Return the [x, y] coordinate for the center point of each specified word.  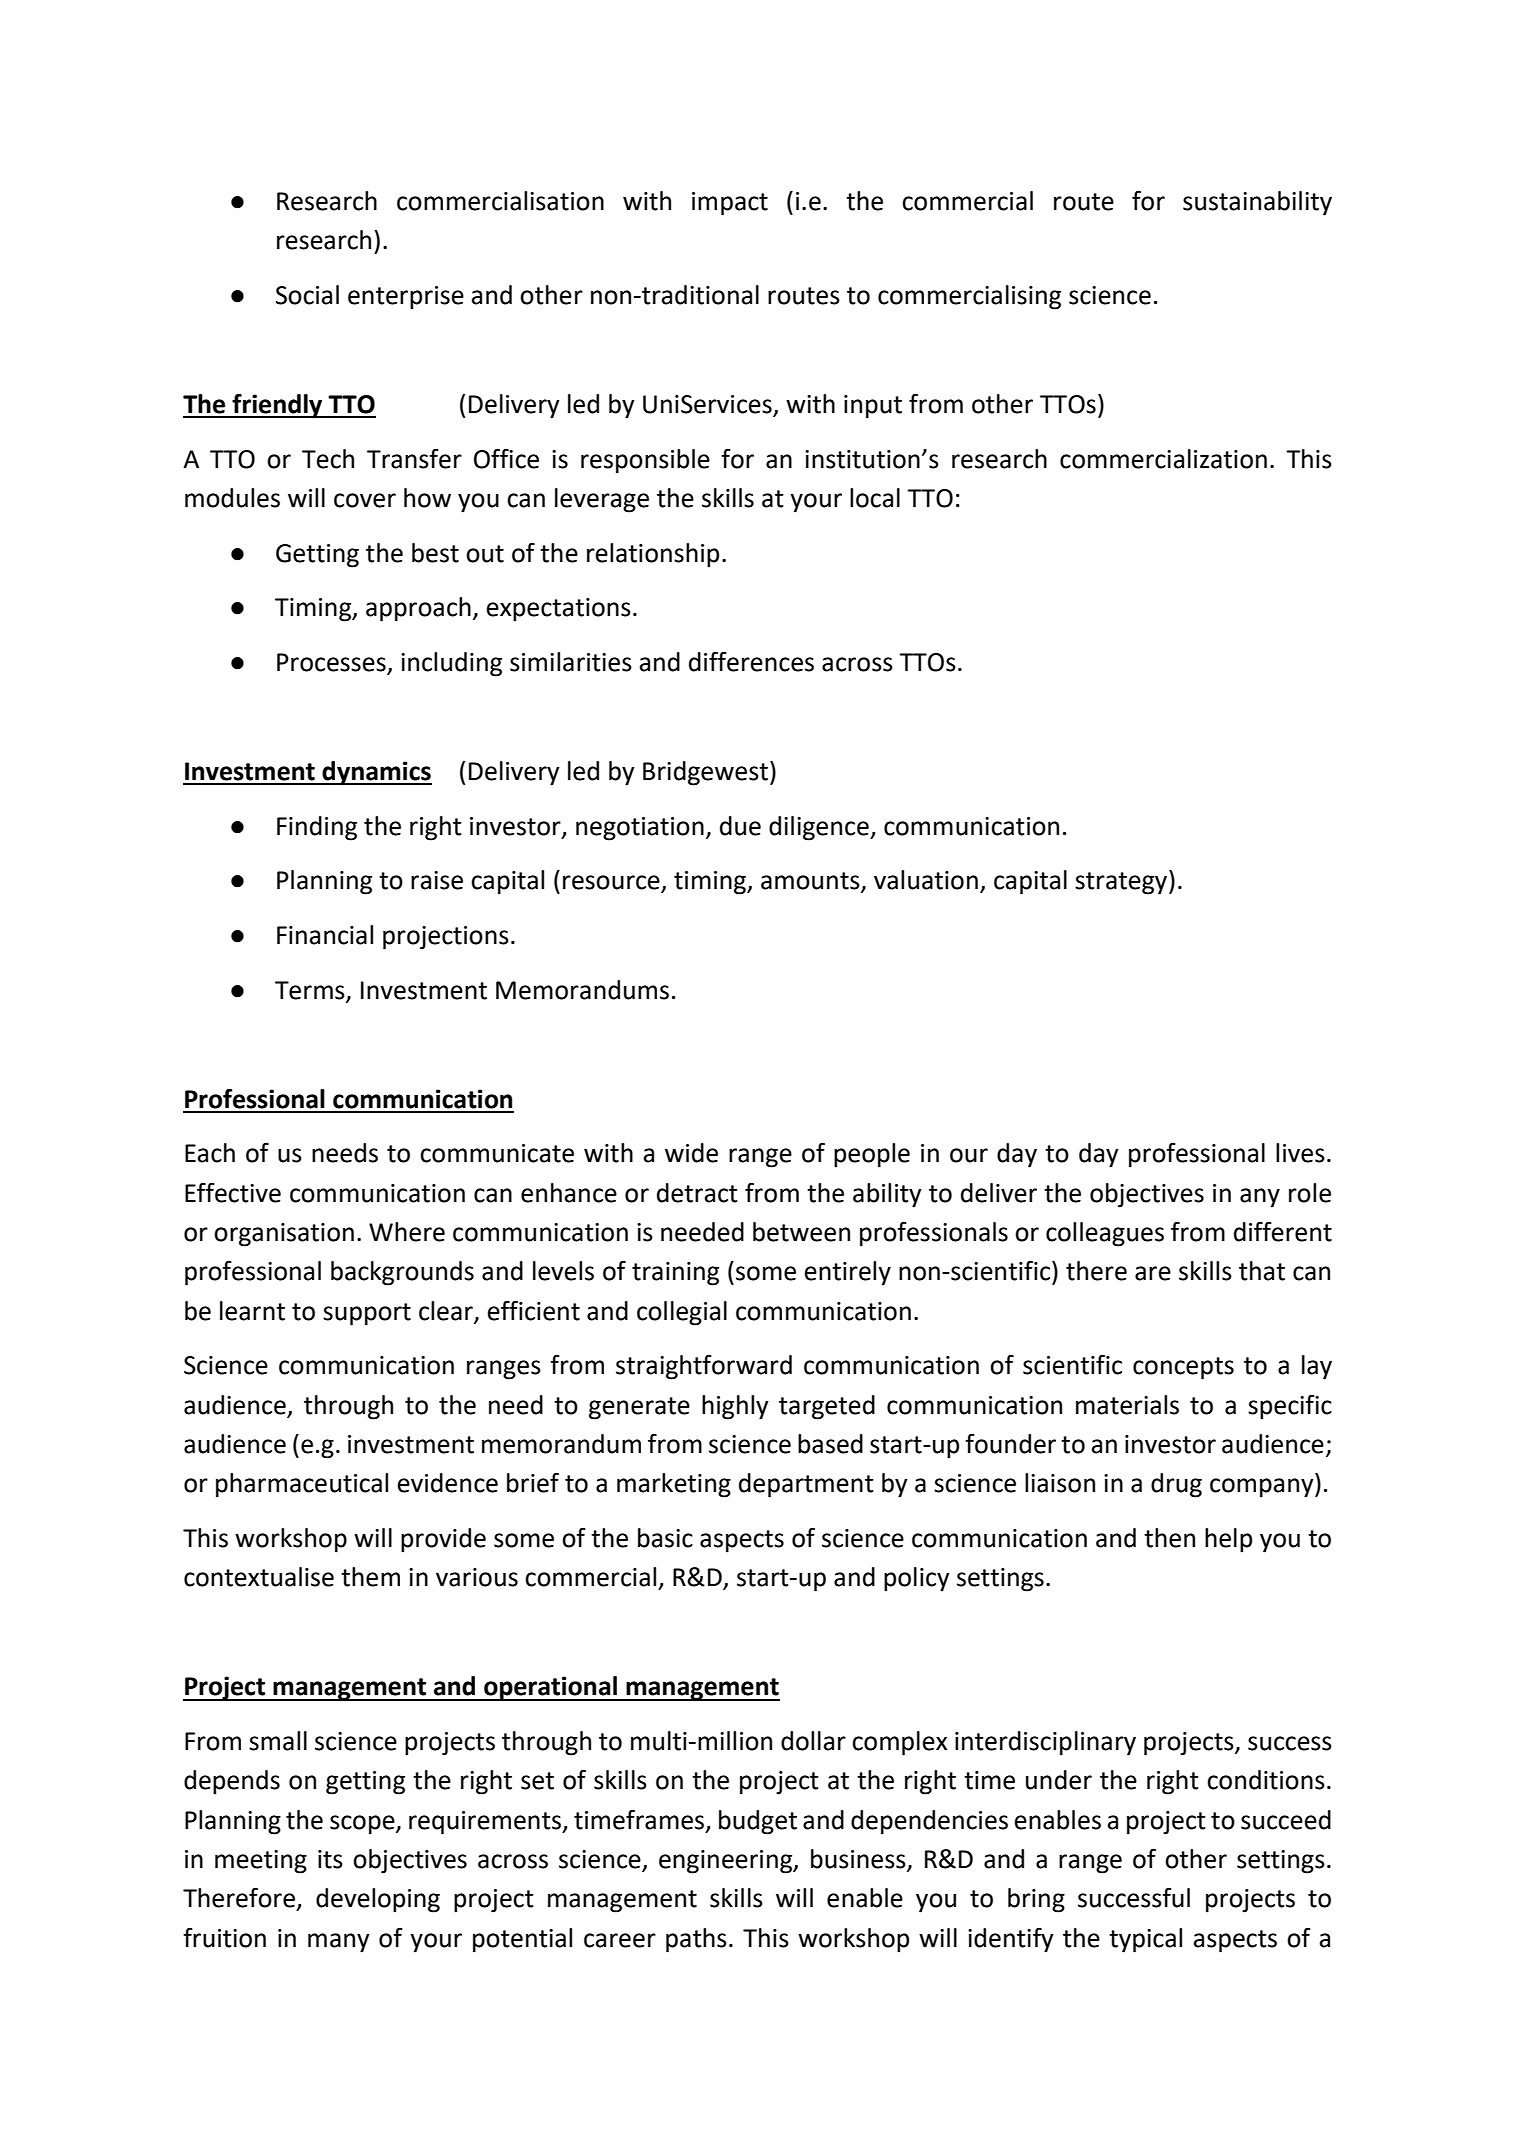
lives [1300, 1153]
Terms [311, 991]
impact [730, 204]
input [873, 407]
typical [1145, 1940]
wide [691, 1153]
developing [378, 1900]
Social [307, 295]
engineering [727, 1862]
